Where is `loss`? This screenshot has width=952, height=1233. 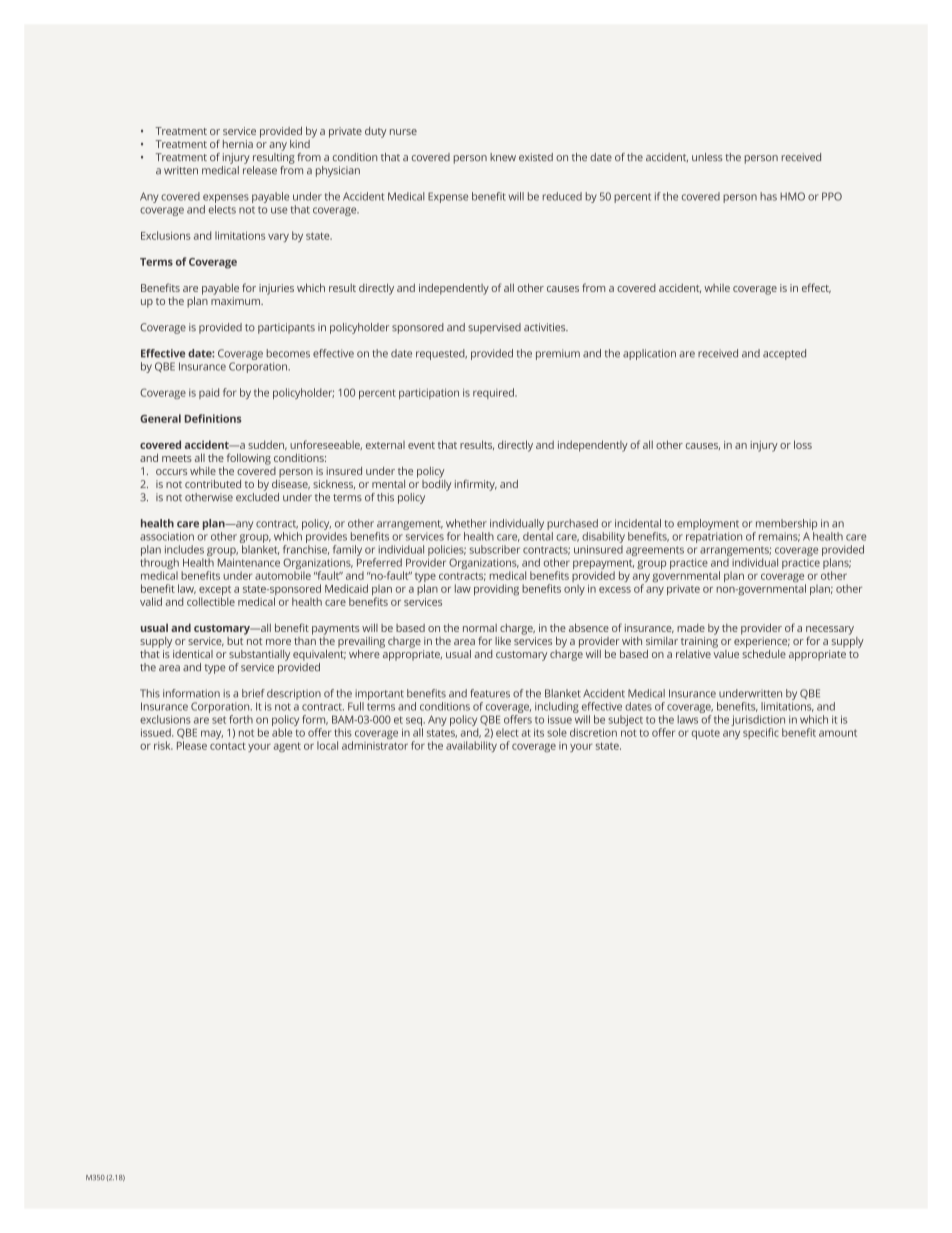 loss is located at coordinates (803, 444).
